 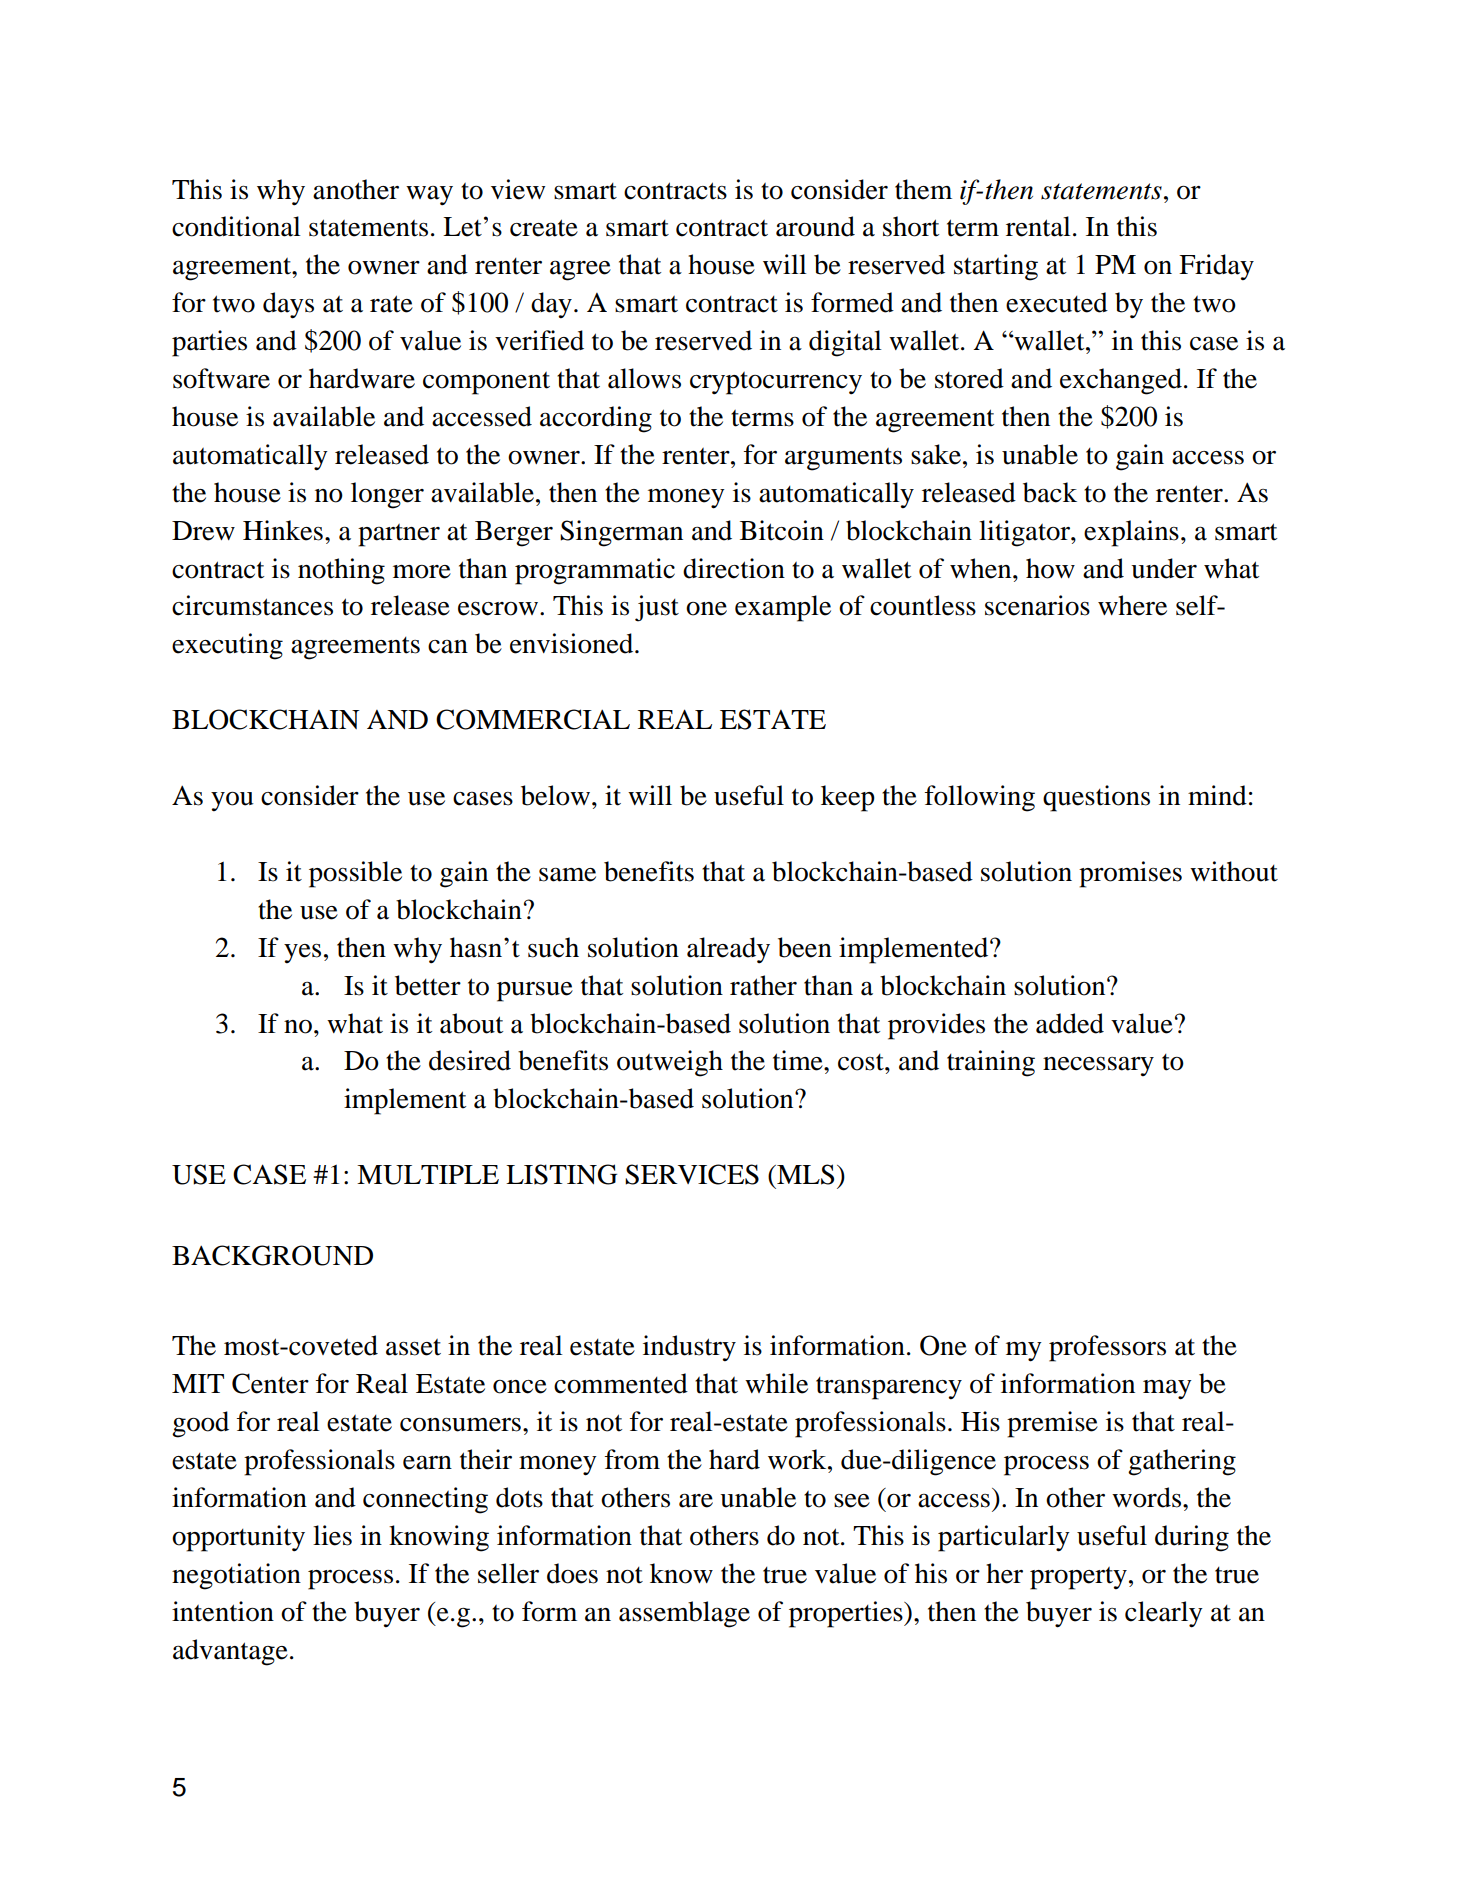 What do you see at coordinates (1098, 1066) in the image?
I see `necessary` at bounding box center [1098, 1066].
